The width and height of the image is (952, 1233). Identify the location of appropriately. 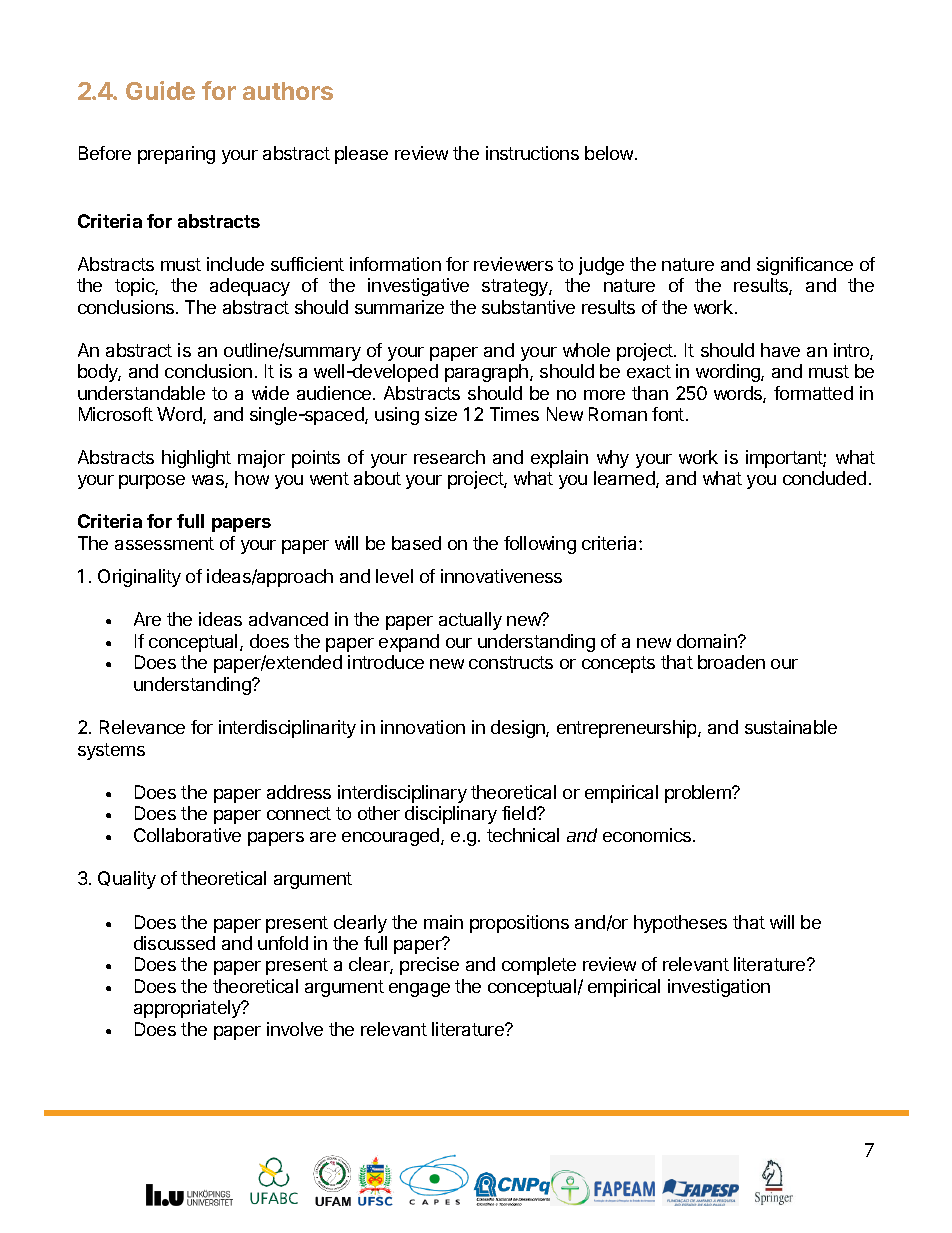
(188, 1009).
